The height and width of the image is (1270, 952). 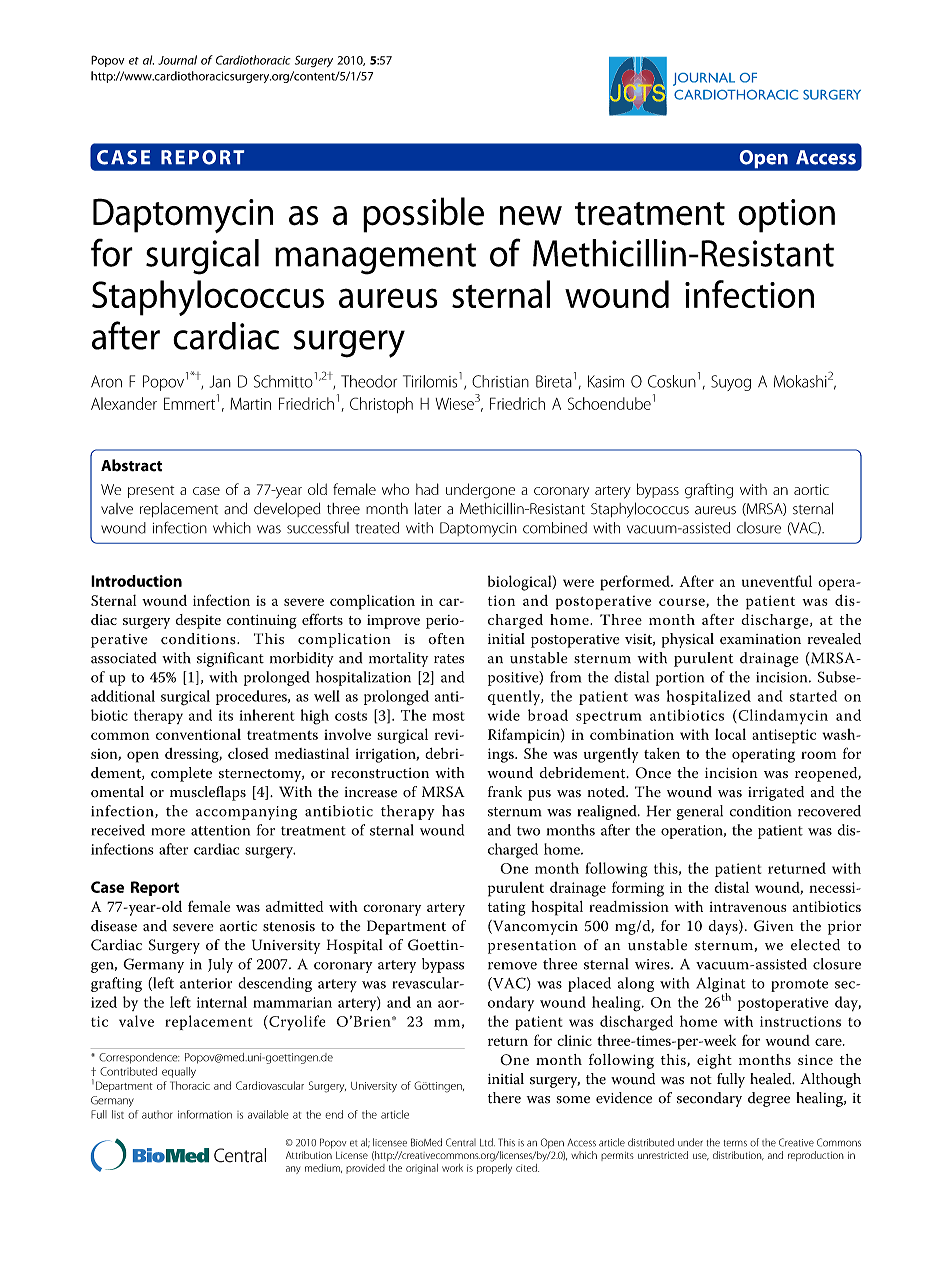 I want to click on new, so click(x=531, y=216).
